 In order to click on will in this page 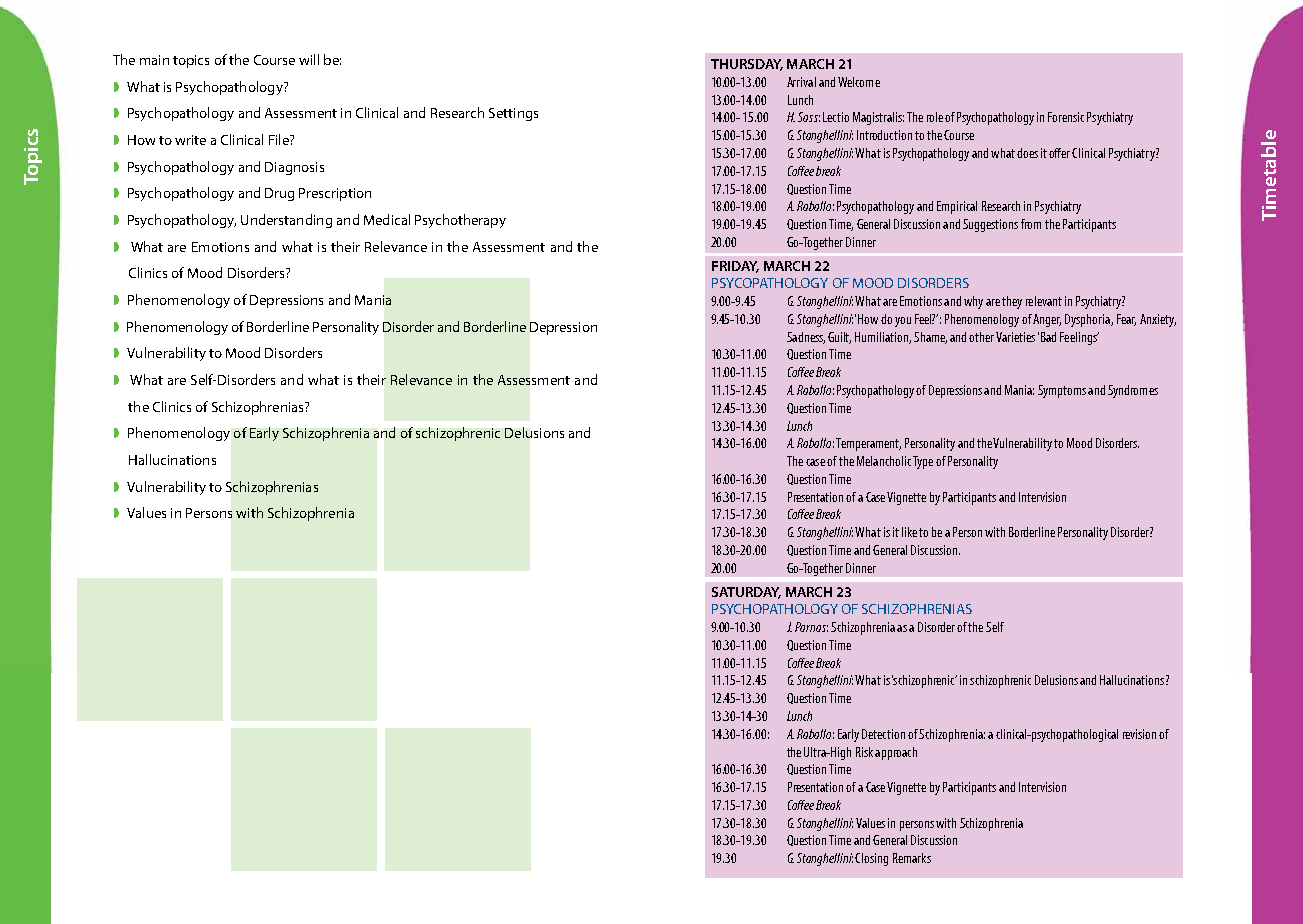, I will do `click(309, 59)`.
